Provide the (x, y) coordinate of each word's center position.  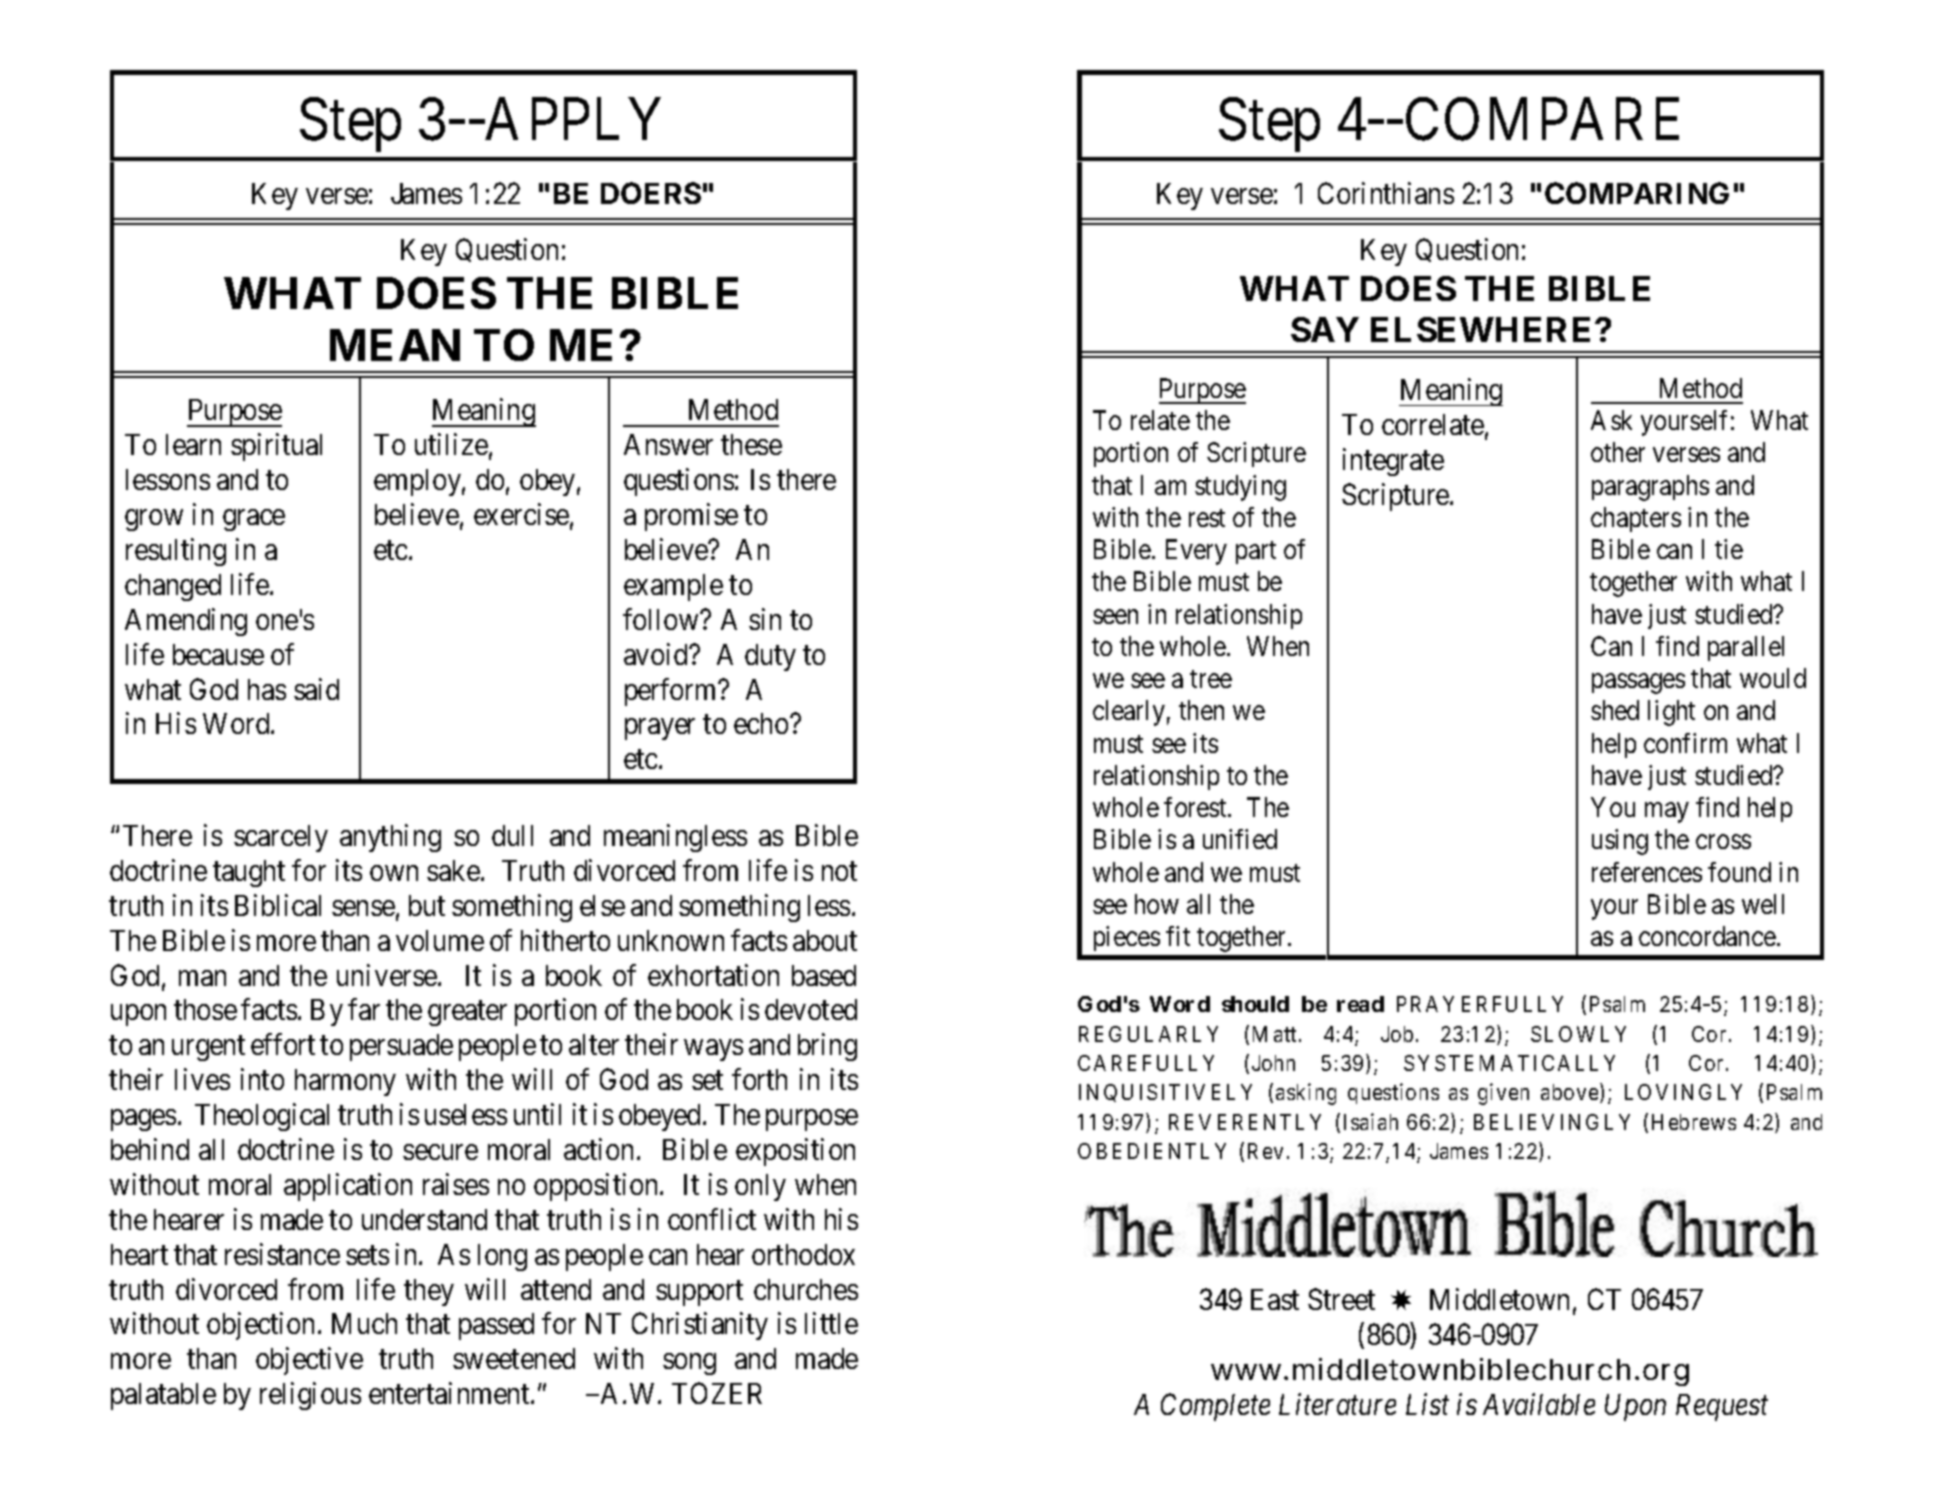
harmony (345, 1082)
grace (254, 520)
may (1666, 813)
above (1569, 1092)
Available (1539, 1404)
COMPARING (1637, 193)
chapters (1636, 519)
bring (827, 1047)
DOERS (651, 193)
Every (1196, 552)
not (839, 871)
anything (390, 838)
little (831, 1323)
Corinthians (1386, 193)
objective (309, 1361)
